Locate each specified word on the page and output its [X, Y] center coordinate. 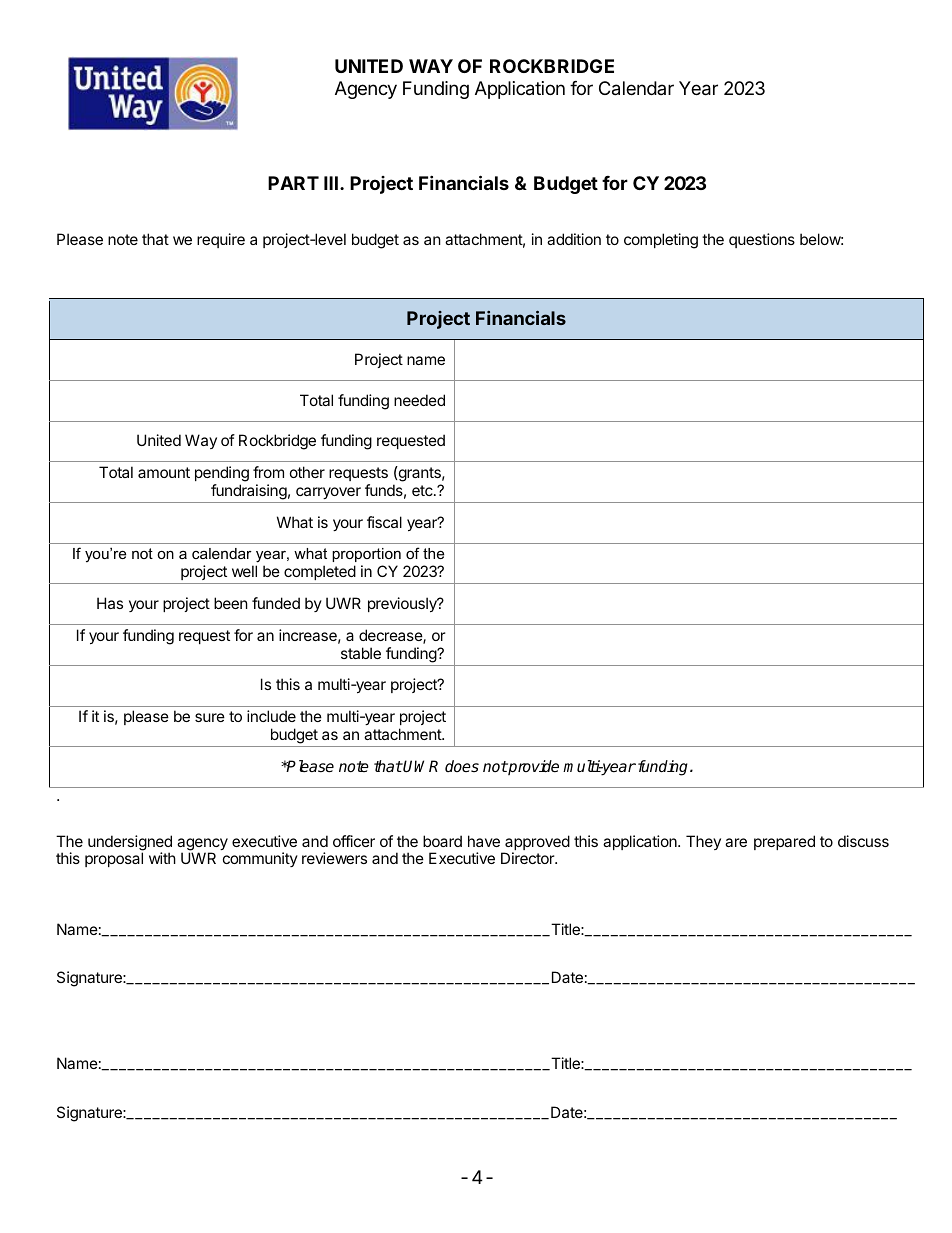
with [162, 858]
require [221, 240]
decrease [391, 636]
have [484, 841]
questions [762, 240]
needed [419, 400]
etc [423, 490]
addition [574, 239]
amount [164, 472]
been [231, 603]
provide [533, 767]
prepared [784, 842]
